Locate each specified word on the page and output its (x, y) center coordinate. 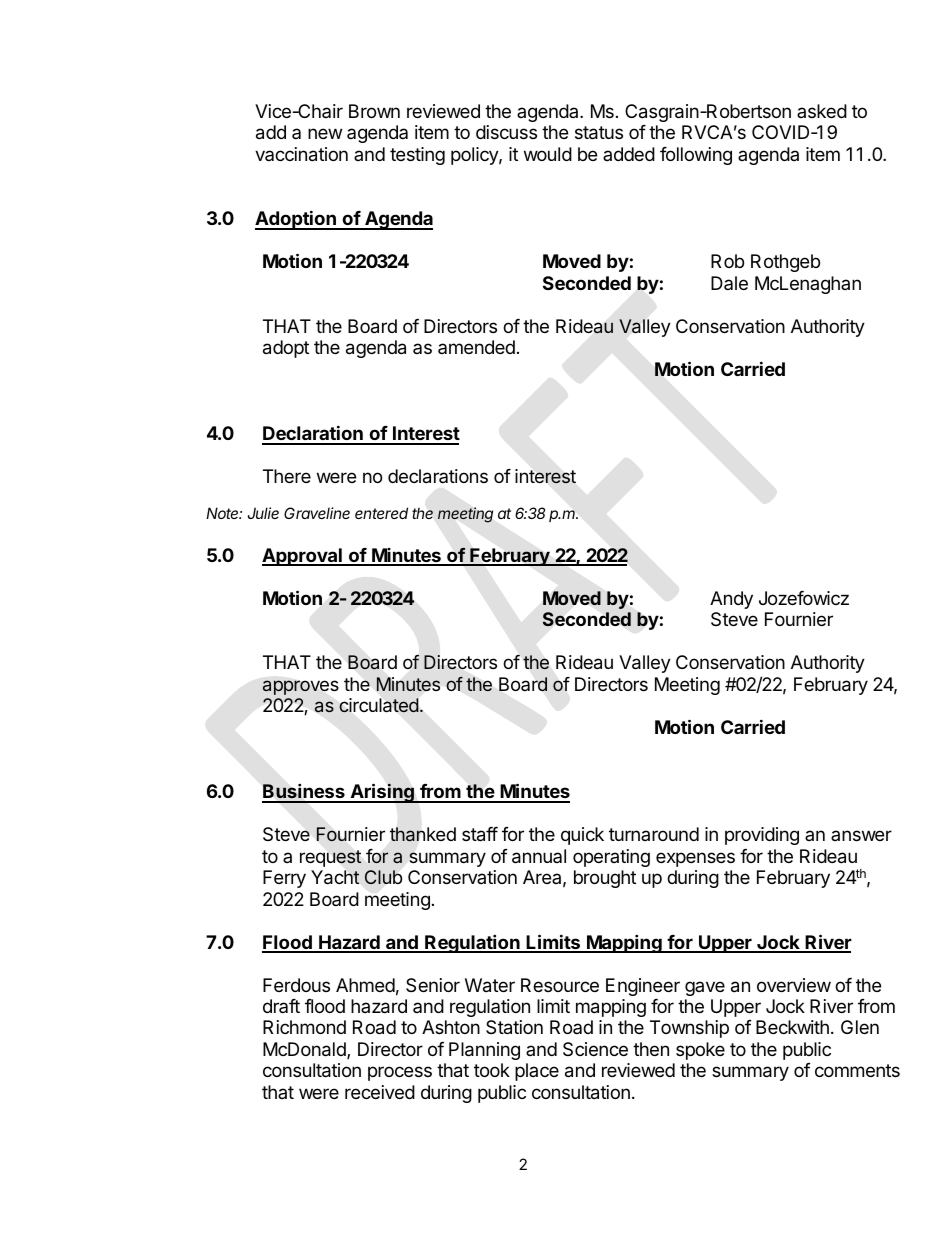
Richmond (304, 1027)
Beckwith (792, 1027)
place (537, 1072)
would (548, 154)
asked (822, 111)
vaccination (301, 154)
